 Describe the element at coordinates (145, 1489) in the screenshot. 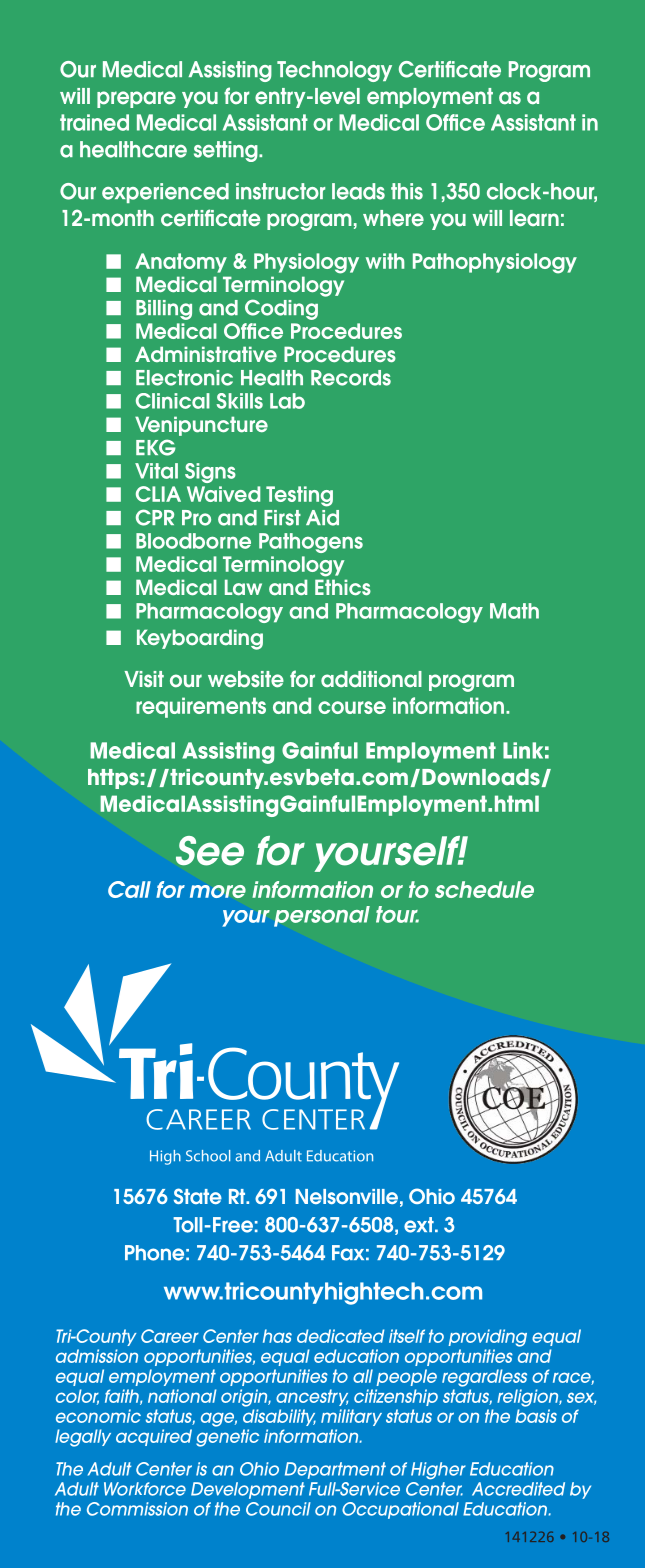

I see `Workforce` at that location.
